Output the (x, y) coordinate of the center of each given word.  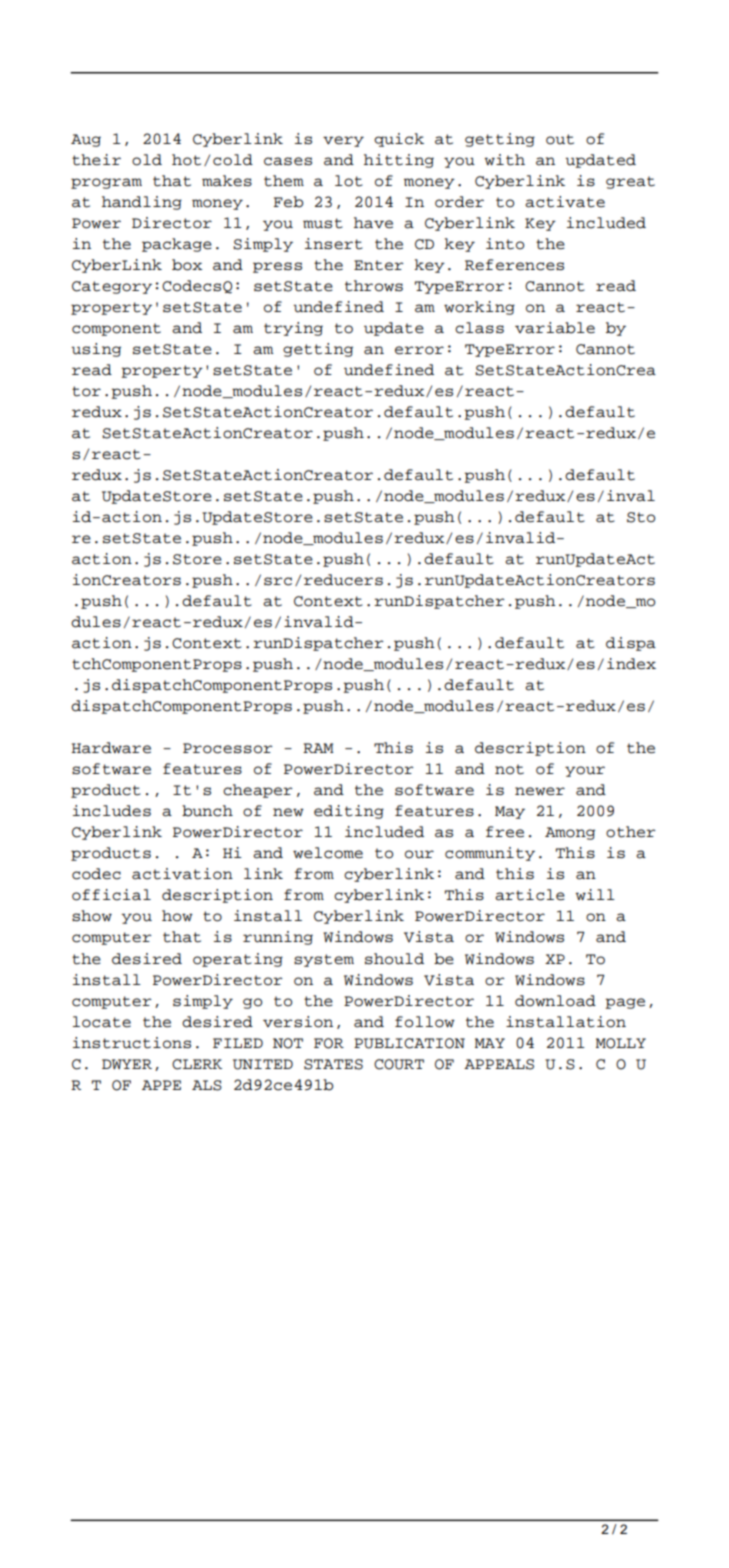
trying (293, 329)
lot (349, 181)
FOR (329, 1043)
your (585, 771)
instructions (132, 1043)
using (96, 350)
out (560, 139)
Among (570, 833)
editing (349, 812)
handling (142, 203)
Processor (228, 748)
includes (112, 811)
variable (555, 328)
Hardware (111, 748)
